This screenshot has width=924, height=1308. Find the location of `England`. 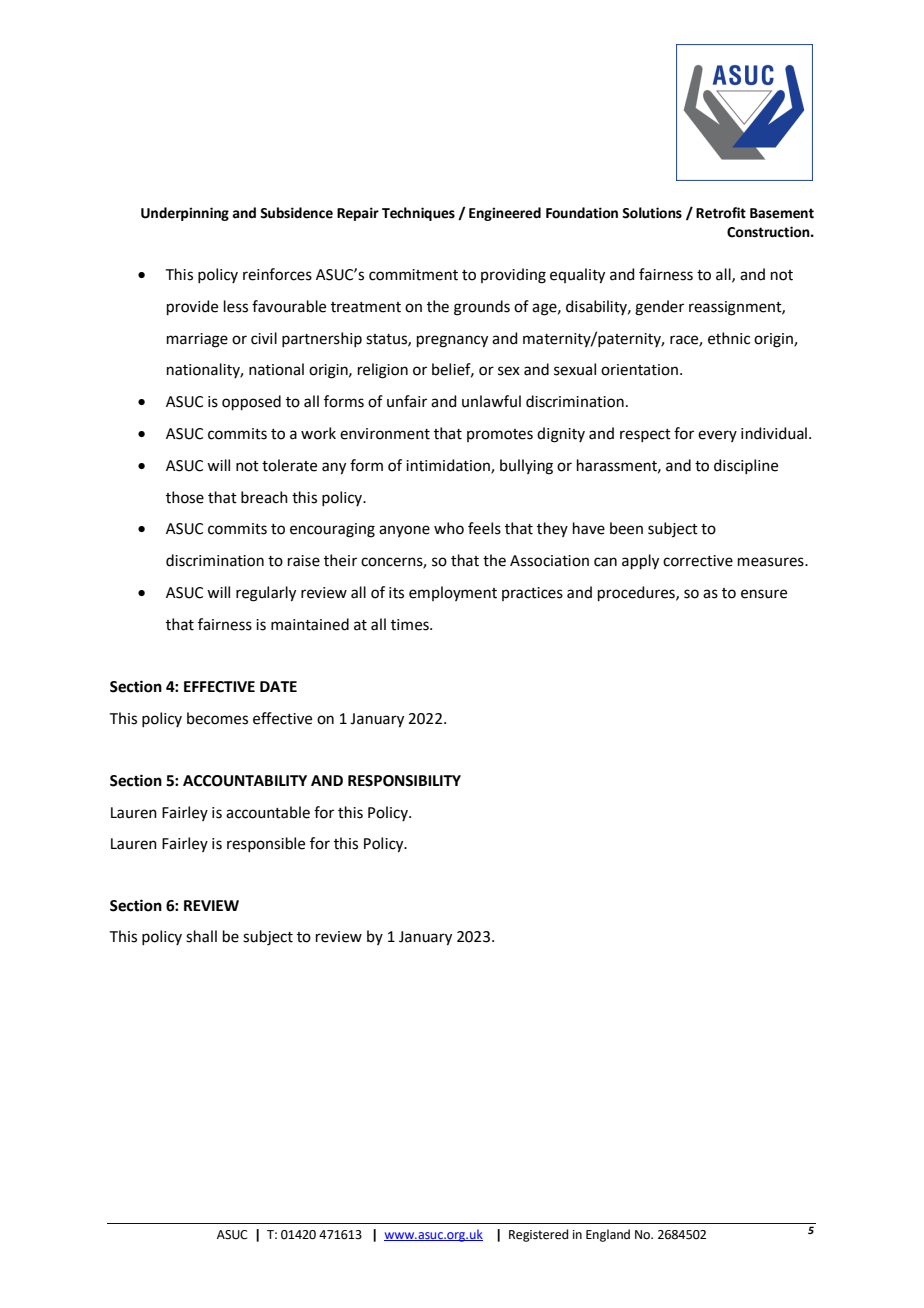

England is located at coordinates (608, 1235).
